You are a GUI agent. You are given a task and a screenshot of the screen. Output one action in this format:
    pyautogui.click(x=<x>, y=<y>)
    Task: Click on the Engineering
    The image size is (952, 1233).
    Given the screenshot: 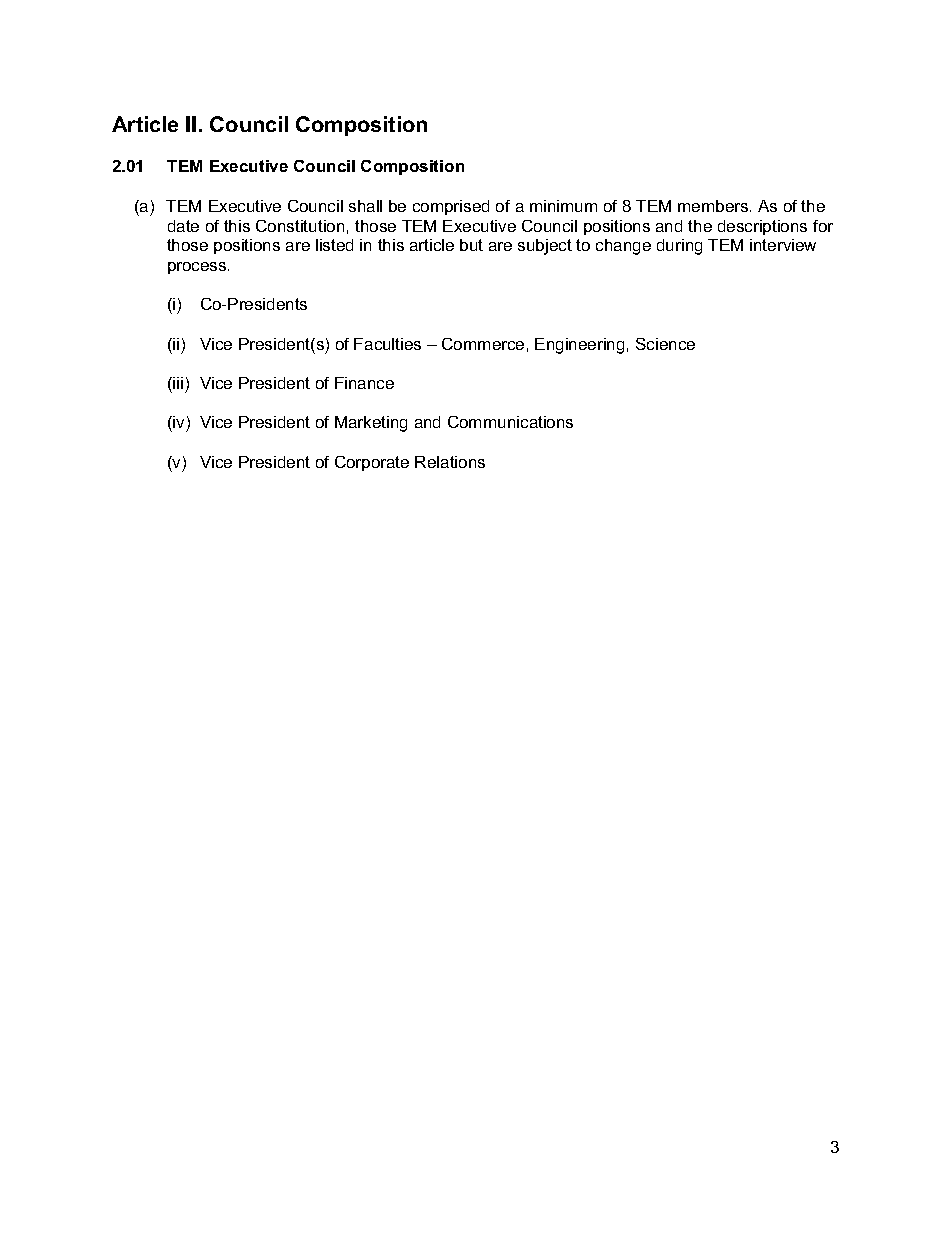 What is the action you would take?
    pyautogui.click(x=579, y=346)
